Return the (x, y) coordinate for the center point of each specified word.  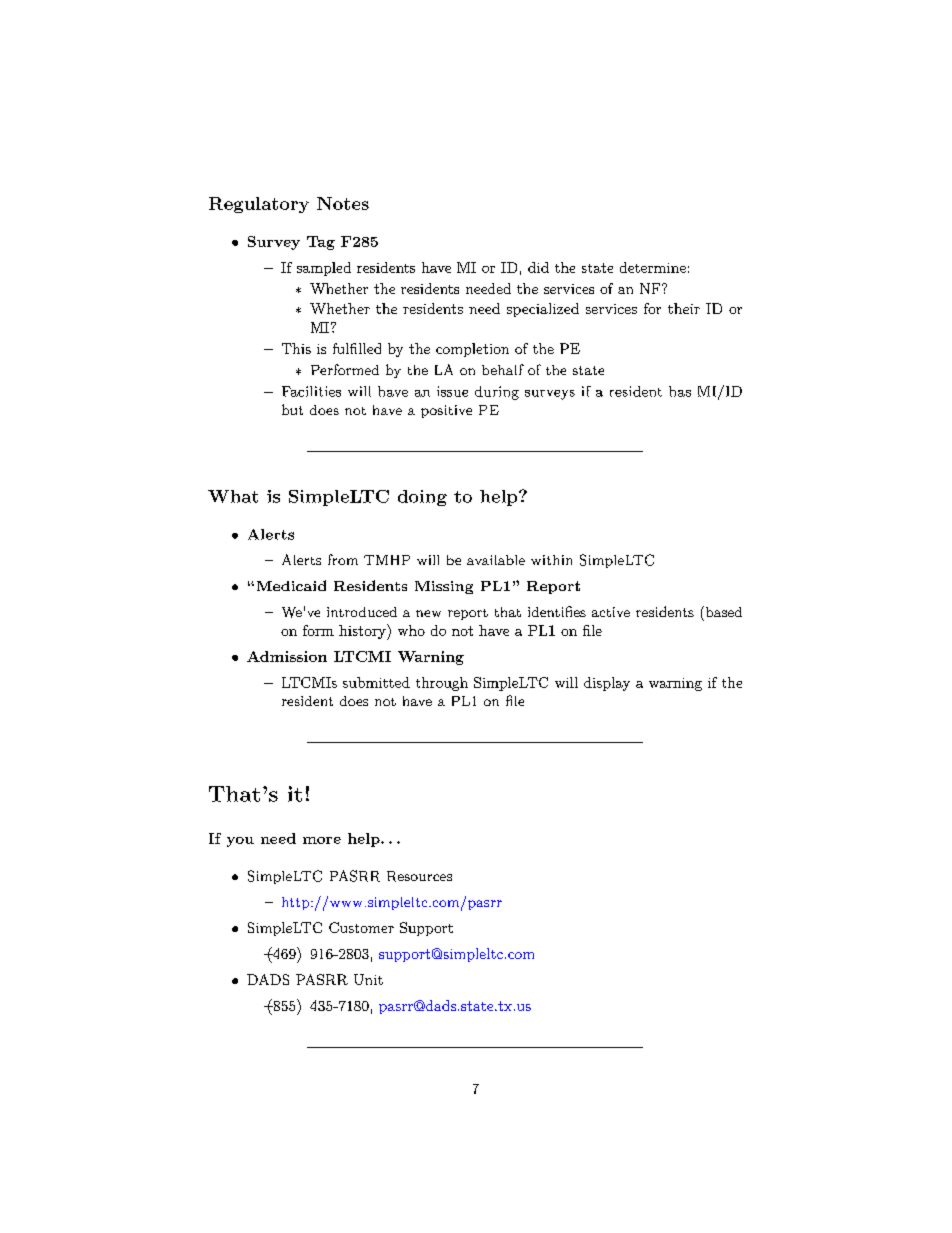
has (680, 391)
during (497, 393)
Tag (321, 243)
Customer (361, 927)
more (322, 840)
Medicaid (291, 585)
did (538, 267)
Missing (444, 587)
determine (653, 267)
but (292, 409)
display (607, 684)
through (442, 684)
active (611, 612)
